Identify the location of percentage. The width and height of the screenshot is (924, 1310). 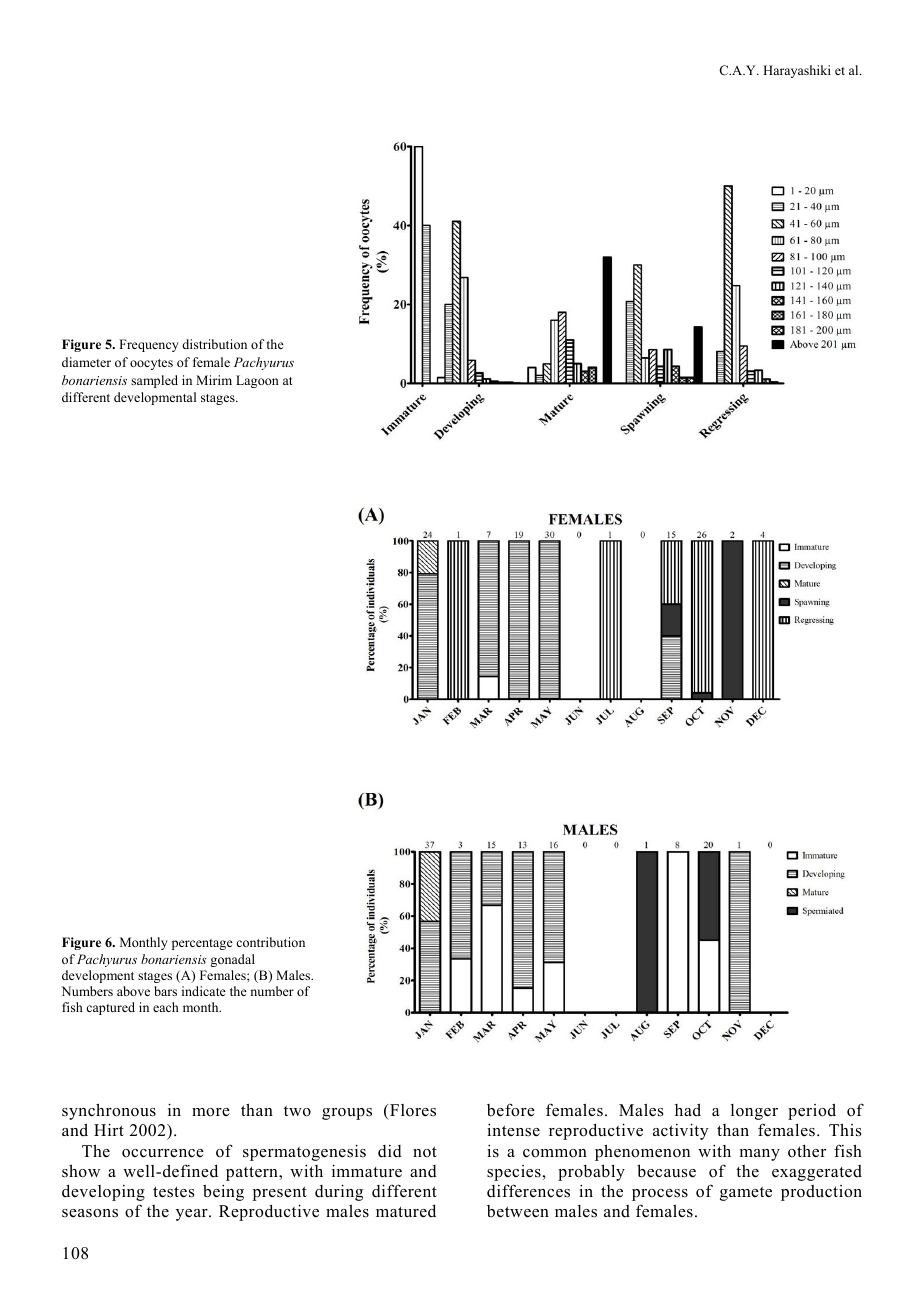
(202, 944).
